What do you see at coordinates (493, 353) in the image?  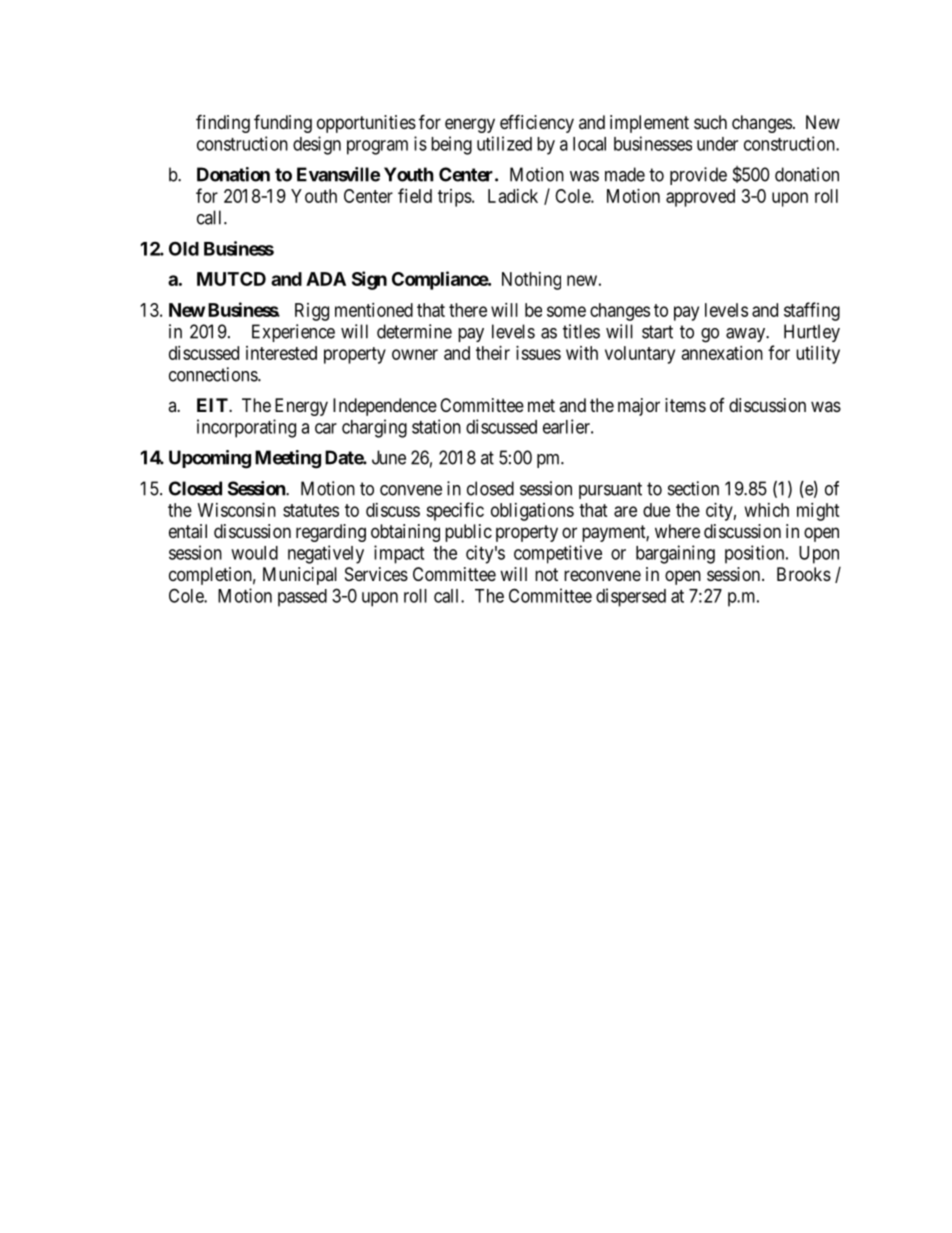 I see `their` at bounding box center [493, 353].
